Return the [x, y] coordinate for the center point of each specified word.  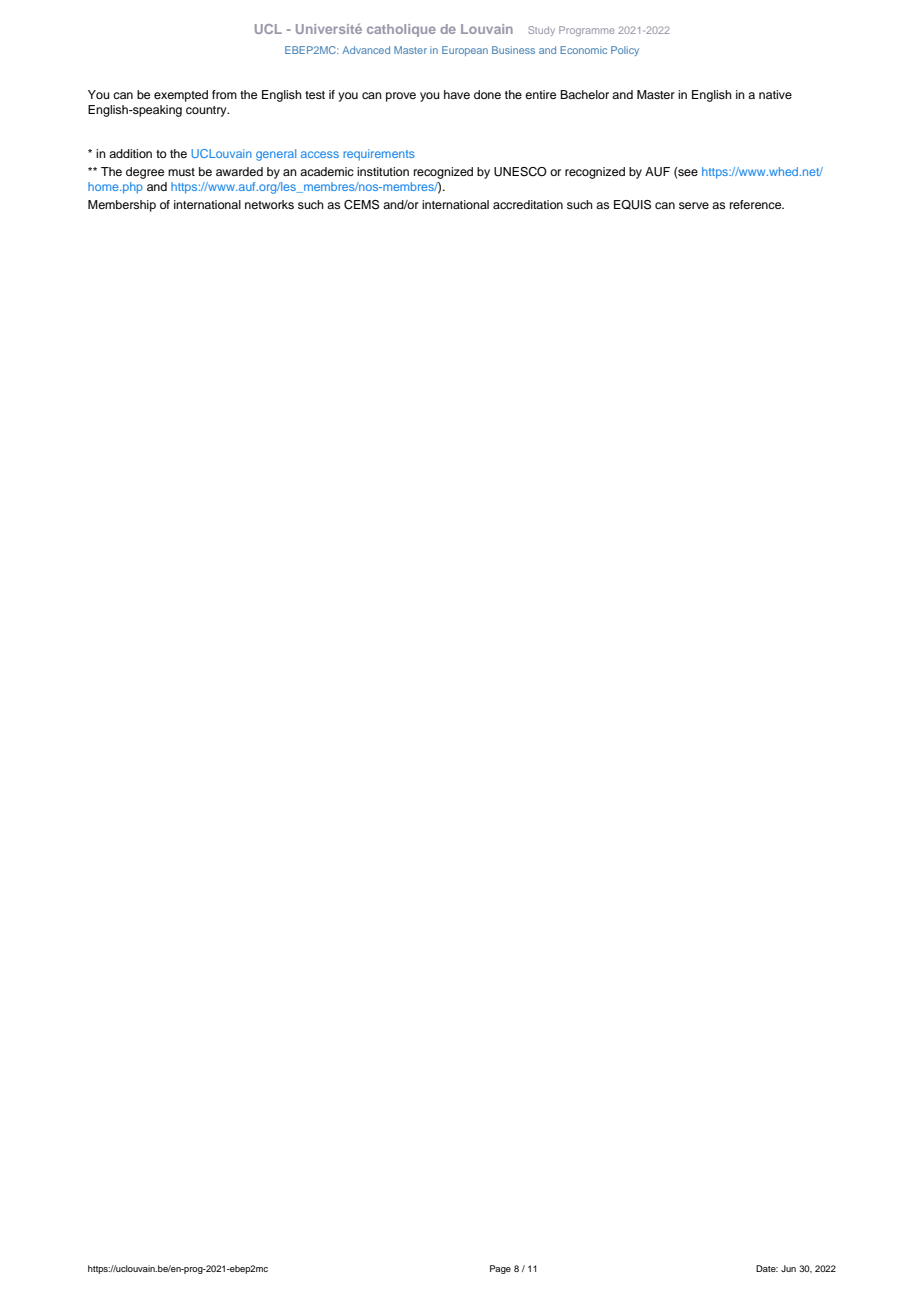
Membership [122, 206]
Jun [788, 1268]
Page [500, 1269]
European [465, 51]
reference [757, 204]
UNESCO [520, 172]
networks [269, 204]
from [224, 94]
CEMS [361, 205]
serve [694, 205]
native [775, 94]
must [181, 172]
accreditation [528, 204]
